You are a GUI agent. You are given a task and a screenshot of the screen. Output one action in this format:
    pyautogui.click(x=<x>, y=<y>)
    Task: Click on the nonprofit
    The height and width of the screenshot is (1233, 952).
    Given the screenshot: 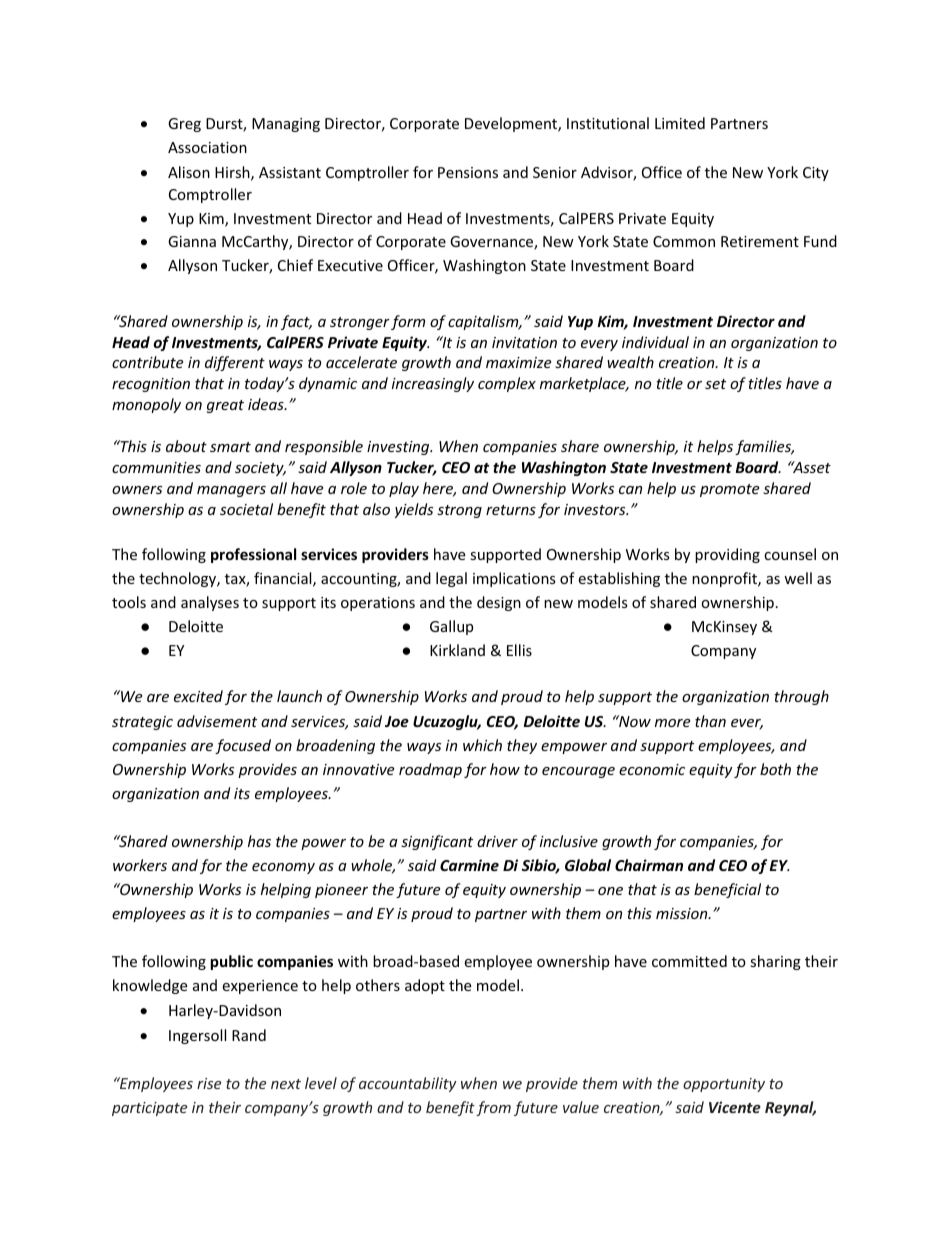 What is the action you would take?
    pyautogui.click(x=725, y=579)
